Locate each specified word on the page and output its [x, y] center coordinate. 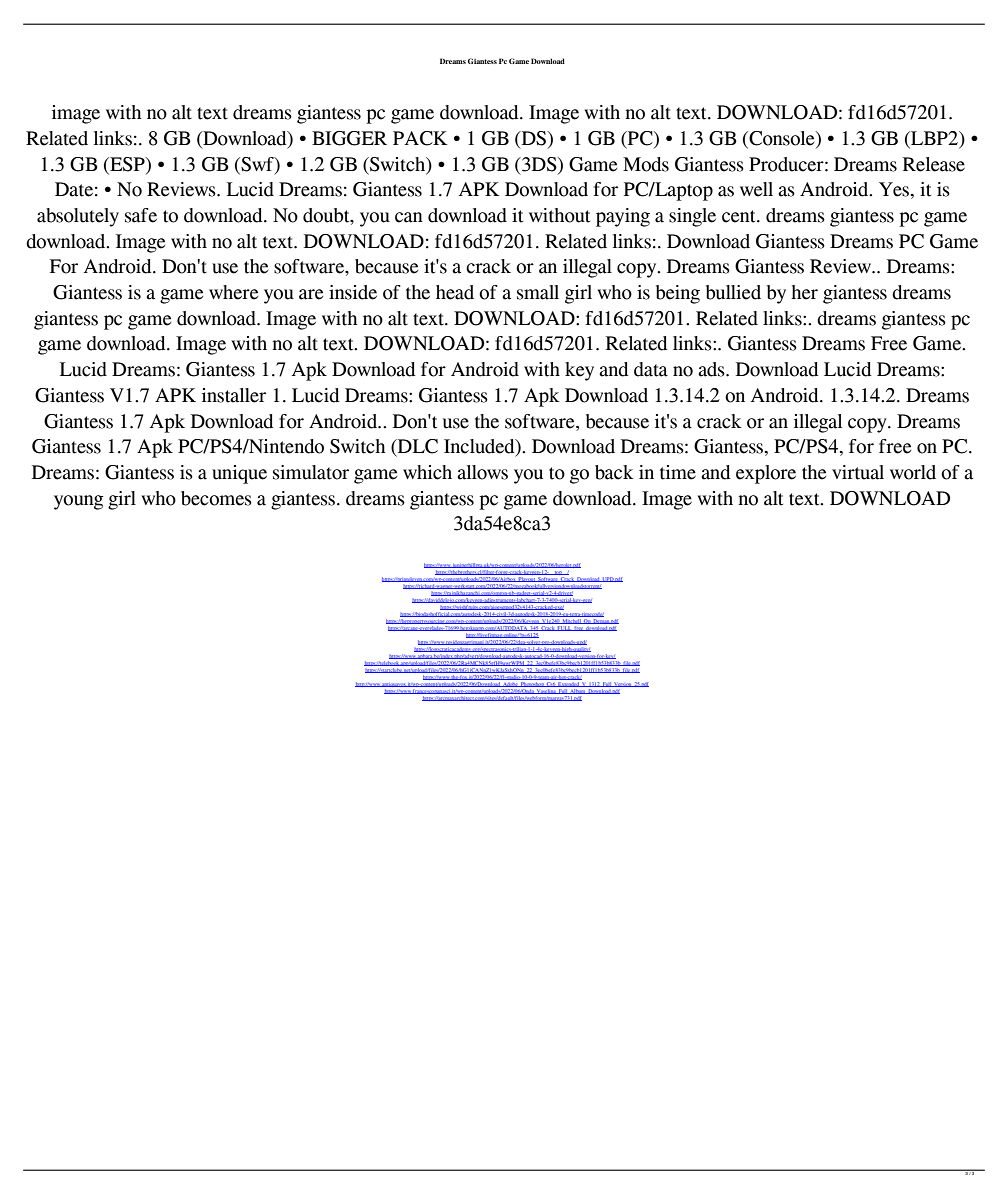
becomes [216, 498]
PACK [420, 138]
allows [482, 472]
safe [141, 215]
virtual [858, 472]
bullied [733, 292]
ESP [127, 164]
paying [623, 217]
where [233, 292]
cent [740, 216]
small [538, 292]
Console [782, 139]
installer [234, 395]
